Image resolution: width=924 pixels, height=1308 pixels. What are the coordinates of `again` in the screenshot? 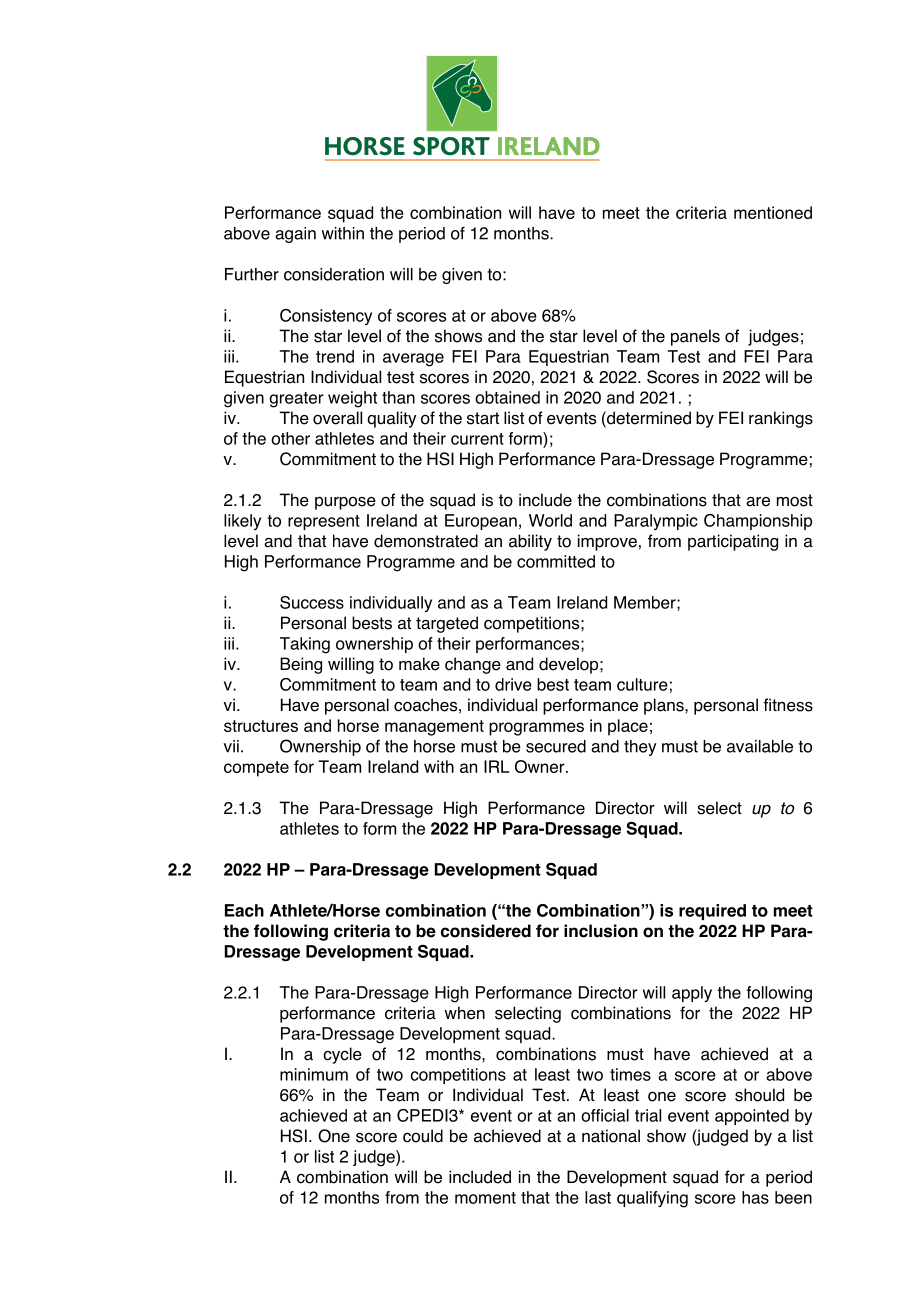 It's located at (295, 235).
